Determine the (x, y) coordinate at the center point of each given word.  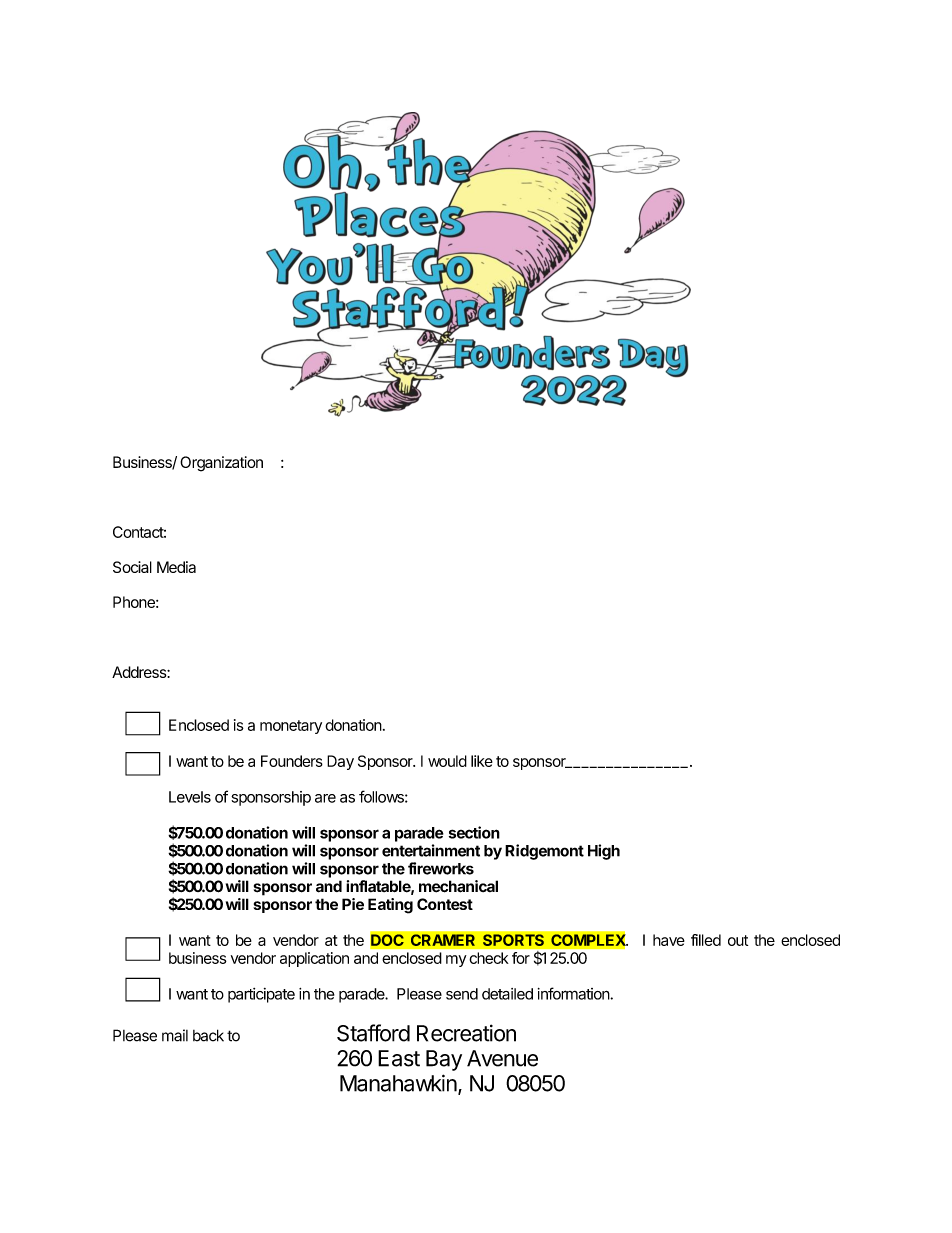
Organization (221, 464)
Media (176, 567)
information (574, 993)
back (208, 1035)
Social (132, 567)
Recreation (466, 1033)
